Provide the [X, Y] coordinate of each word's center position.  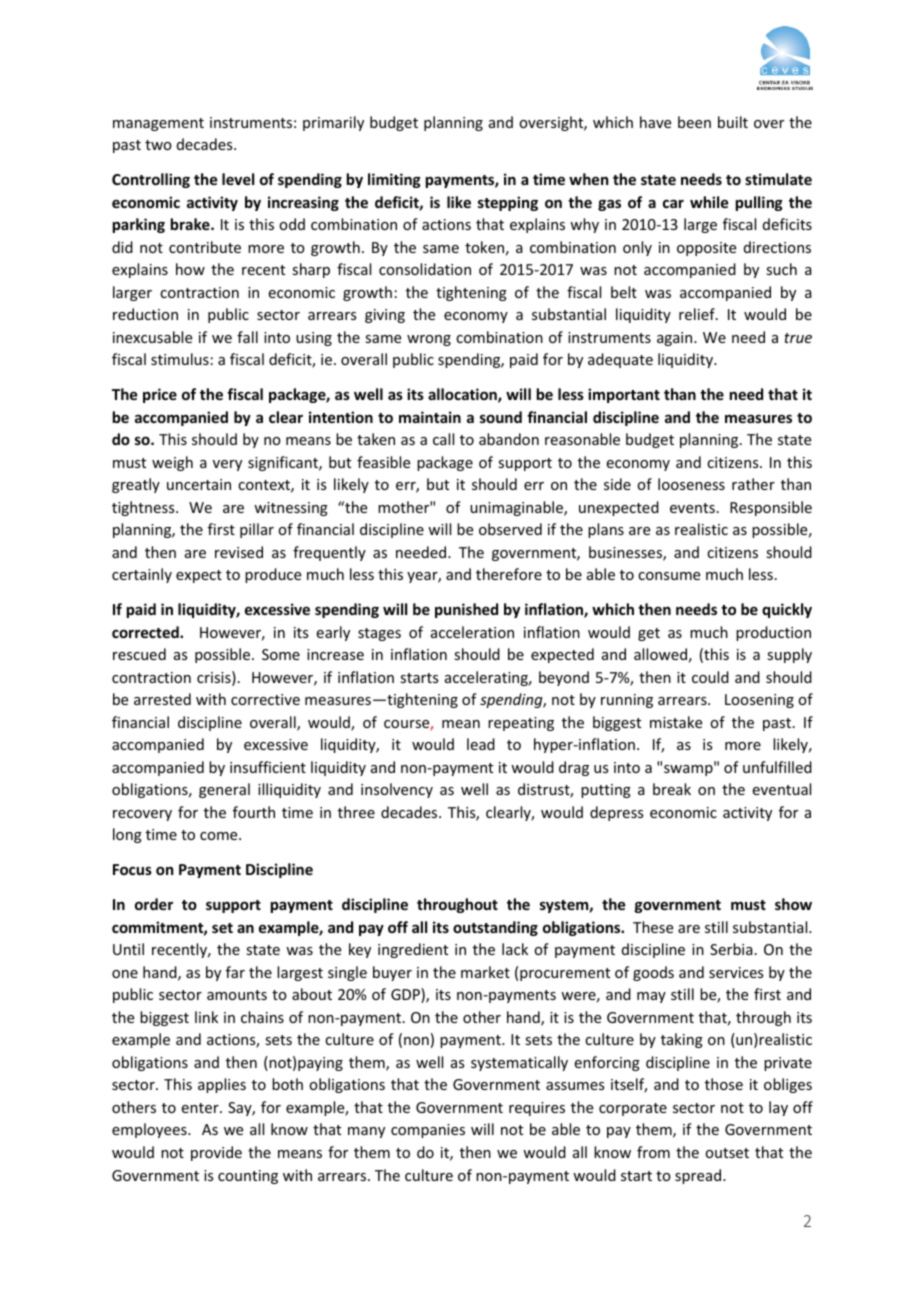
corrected [146, 632]
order [154, 904]
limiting [394, 180]
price [160, 395]
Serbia [731, 949]
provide [216, 1153]
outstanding [495, 928]
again [676, 339]
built [733, 122]
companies [428, 1131]
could [710, 677]
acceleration [472, 632]
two [158, 145]
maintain [430, 417]
